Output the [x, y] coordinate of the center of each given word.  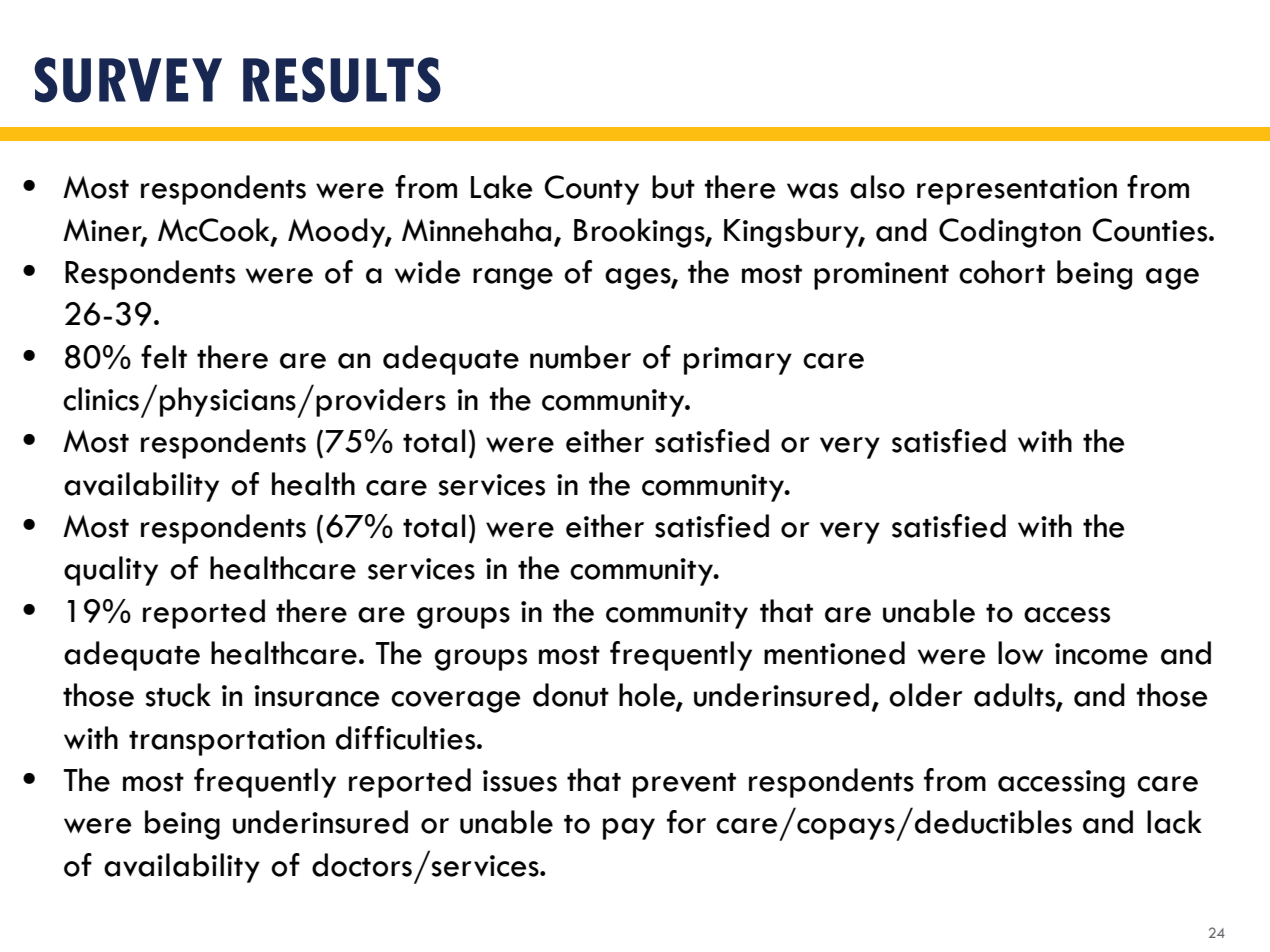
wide [428, 272]
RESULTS [342, 80]
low [1021, 653]
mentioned [834, 653]
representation [1017, 191]
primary [738, 361]
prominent [881, 276]
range [513, 279]
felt [164, 357]
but [673, 187]
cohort [1002, 272]
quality [111, 571]
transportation [227, 742]
